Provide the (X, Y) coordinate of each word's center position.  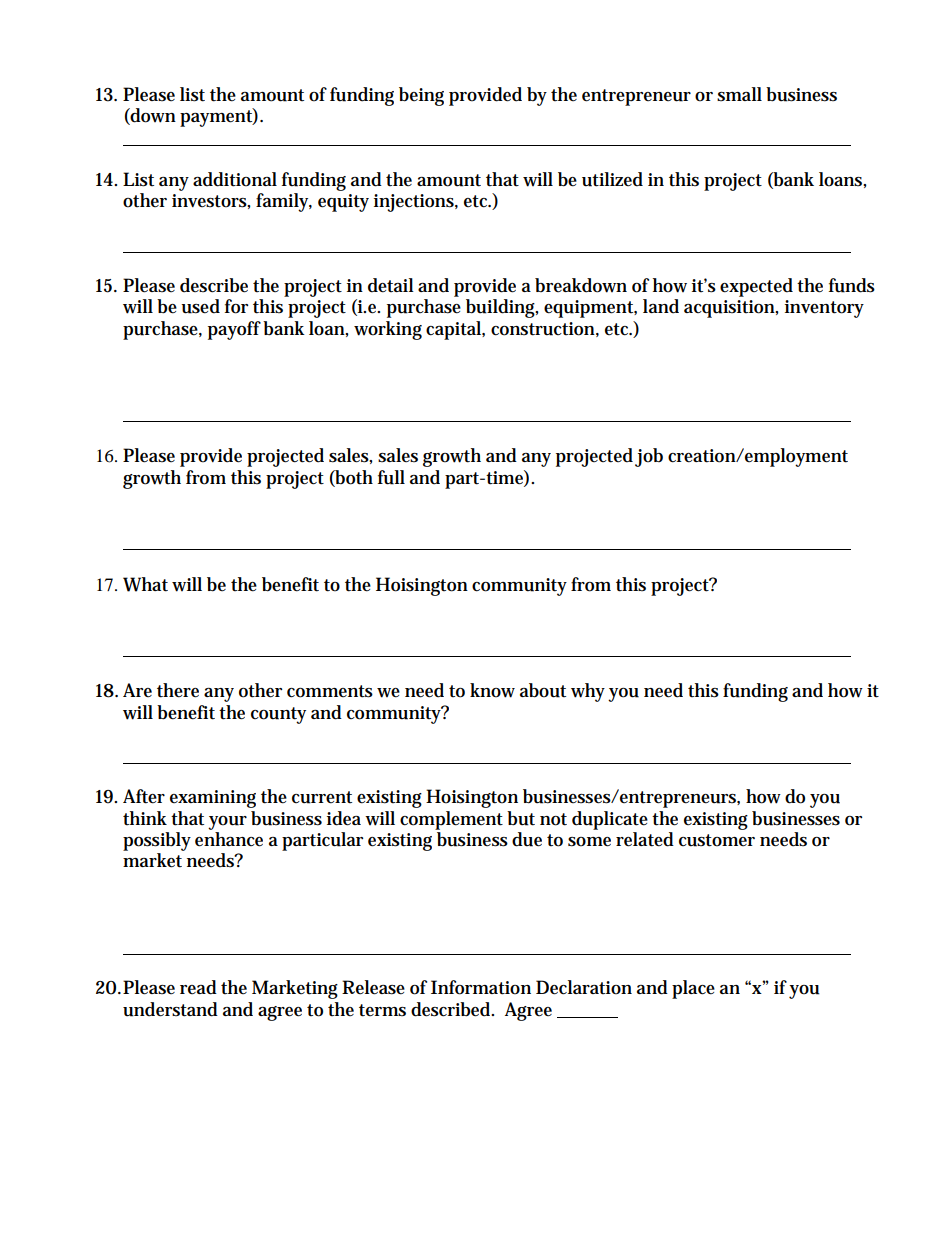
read (198, 987)
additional (235, 179)
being (421, 96)
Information (481, 987)
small (739, 94)
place (693, 989)
